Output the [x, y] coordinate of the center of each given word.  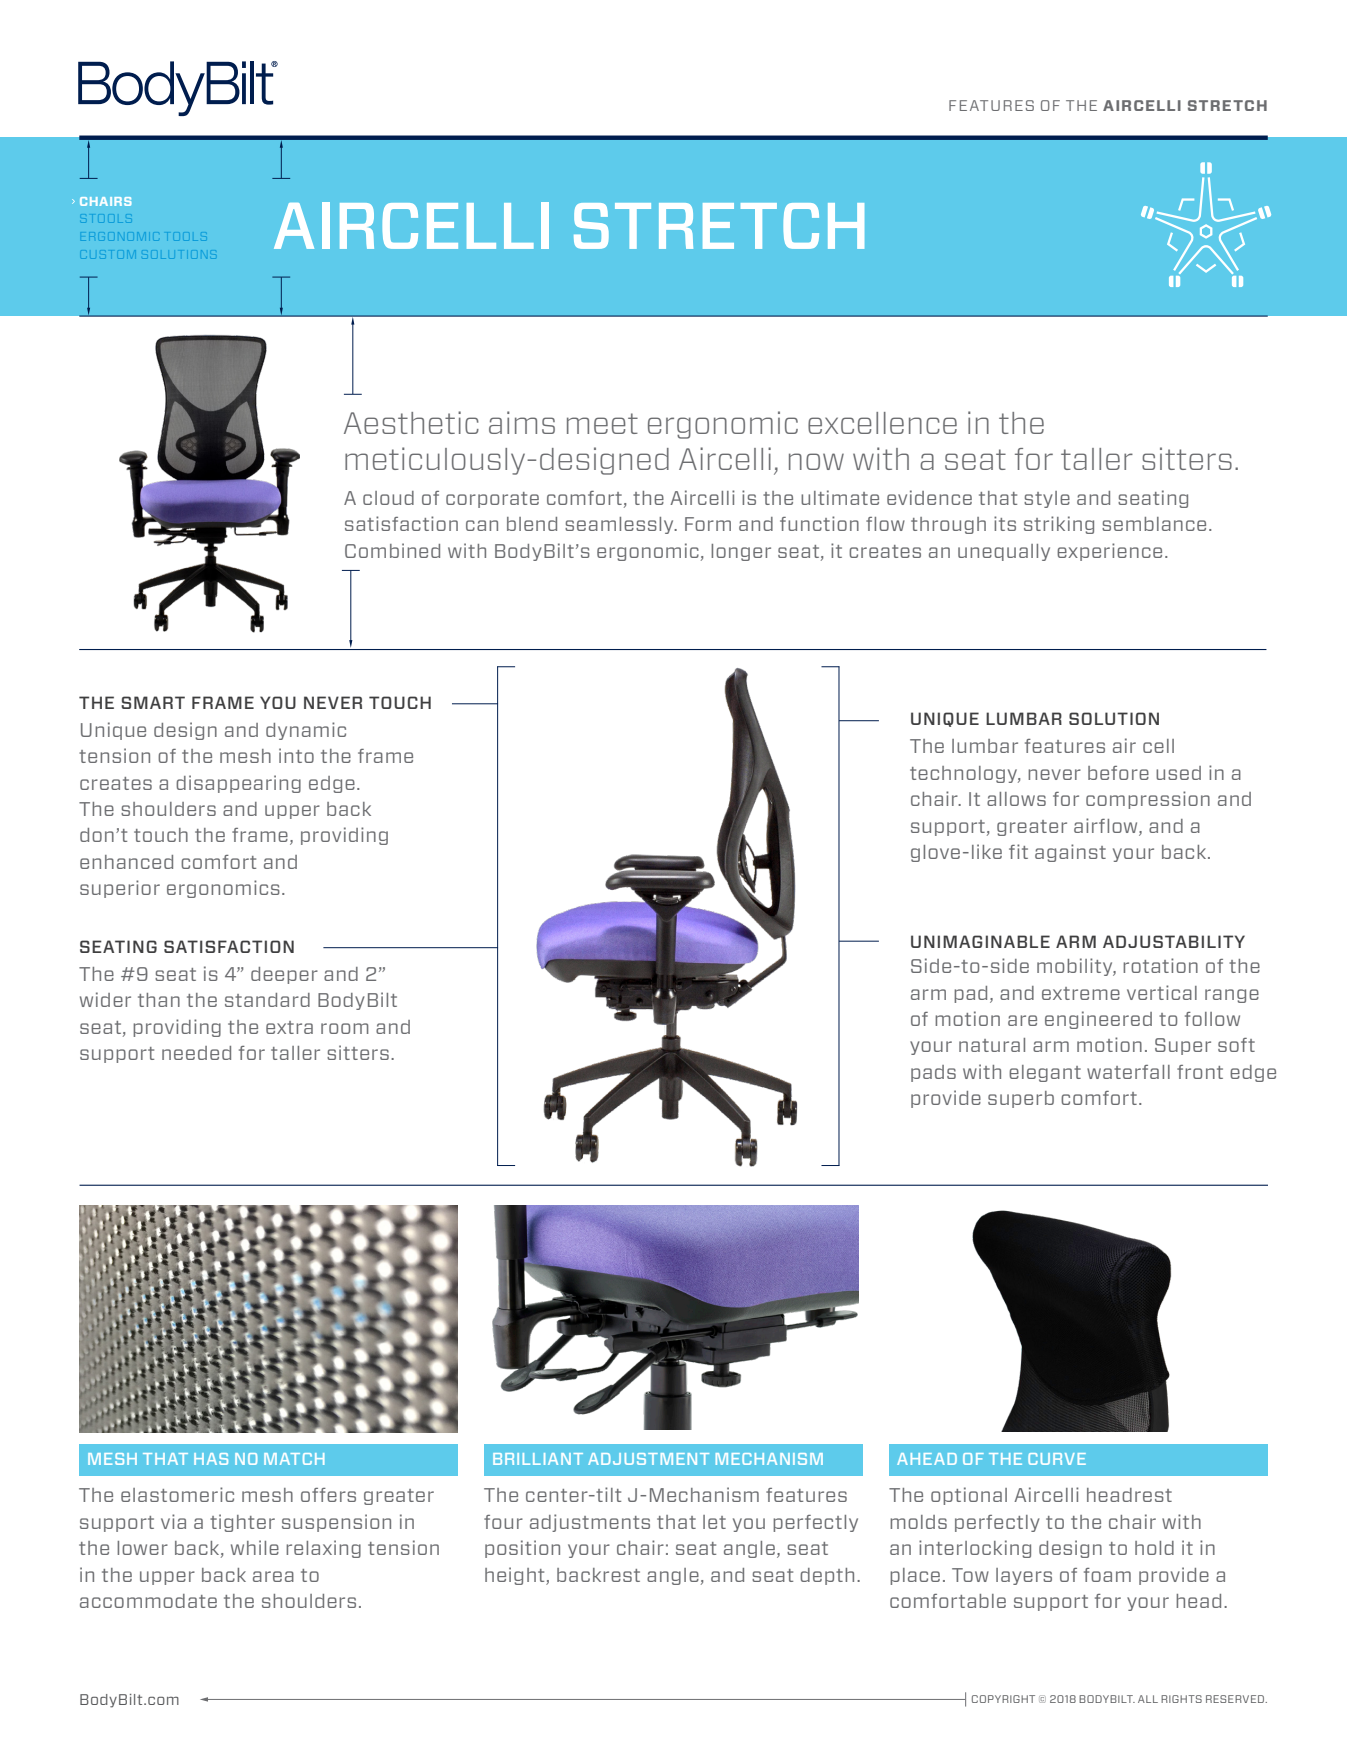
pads [933, 1073]
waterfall [1128, 1072]
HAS [211, 1459]
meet [602, 423]
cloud [388, 498]
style [1047, 499]
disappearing [238, 784]
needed [196, 1053]
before [1118, 773]
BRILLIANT [538, 1459]
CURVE [1057, 1459]
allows [1016, 799]
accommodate [148, 1601]
